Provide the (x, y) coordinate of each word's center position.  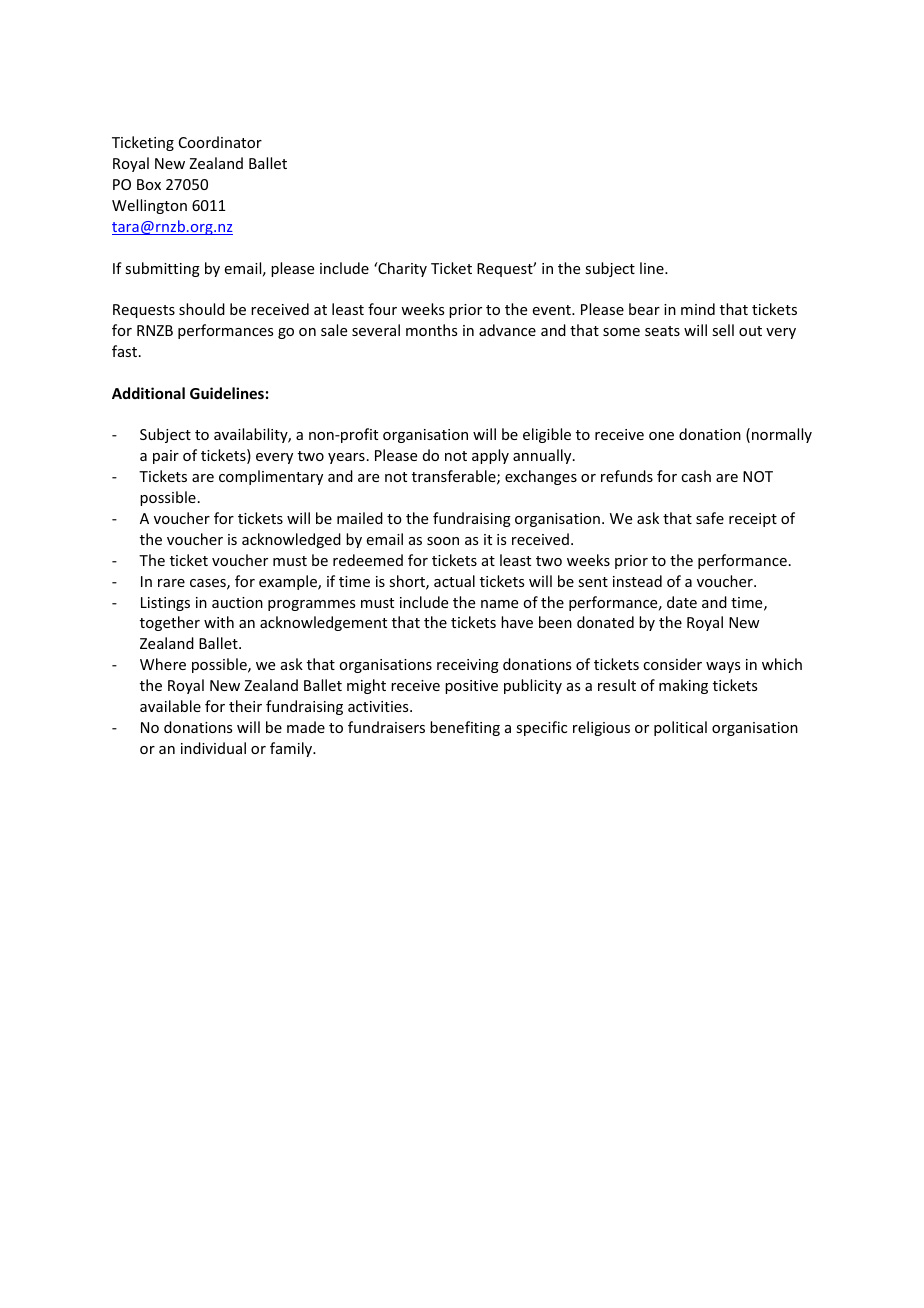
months (431, 330)
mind (698, 309)
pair (166, 457)
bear (644, 309)
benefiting (465, 728)
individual (213, 748)
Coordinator (220, 142)
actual (454, 581)
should (202, 309)
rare (171, 583)
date (682, 602)
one (661, 436)
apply (490, 456)
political (680, 728)
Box (149, 184)
